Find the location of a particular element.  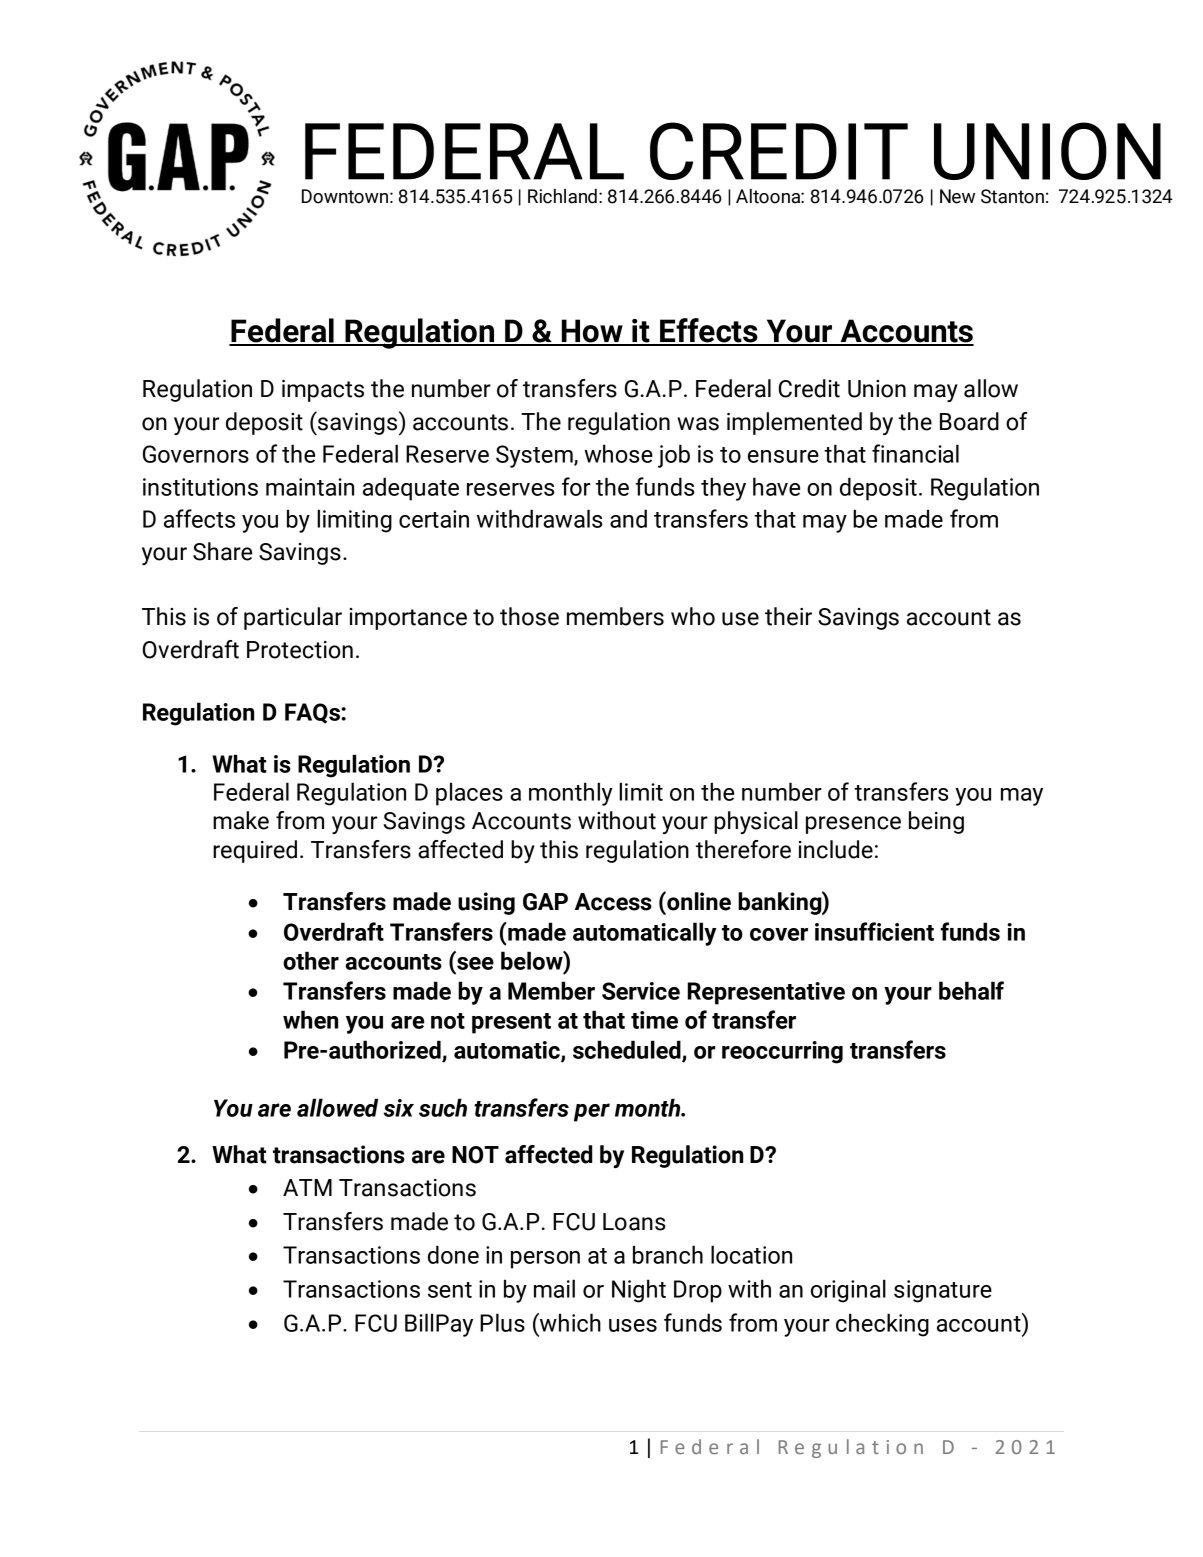

Richland is located at coordinates (562, 196).
